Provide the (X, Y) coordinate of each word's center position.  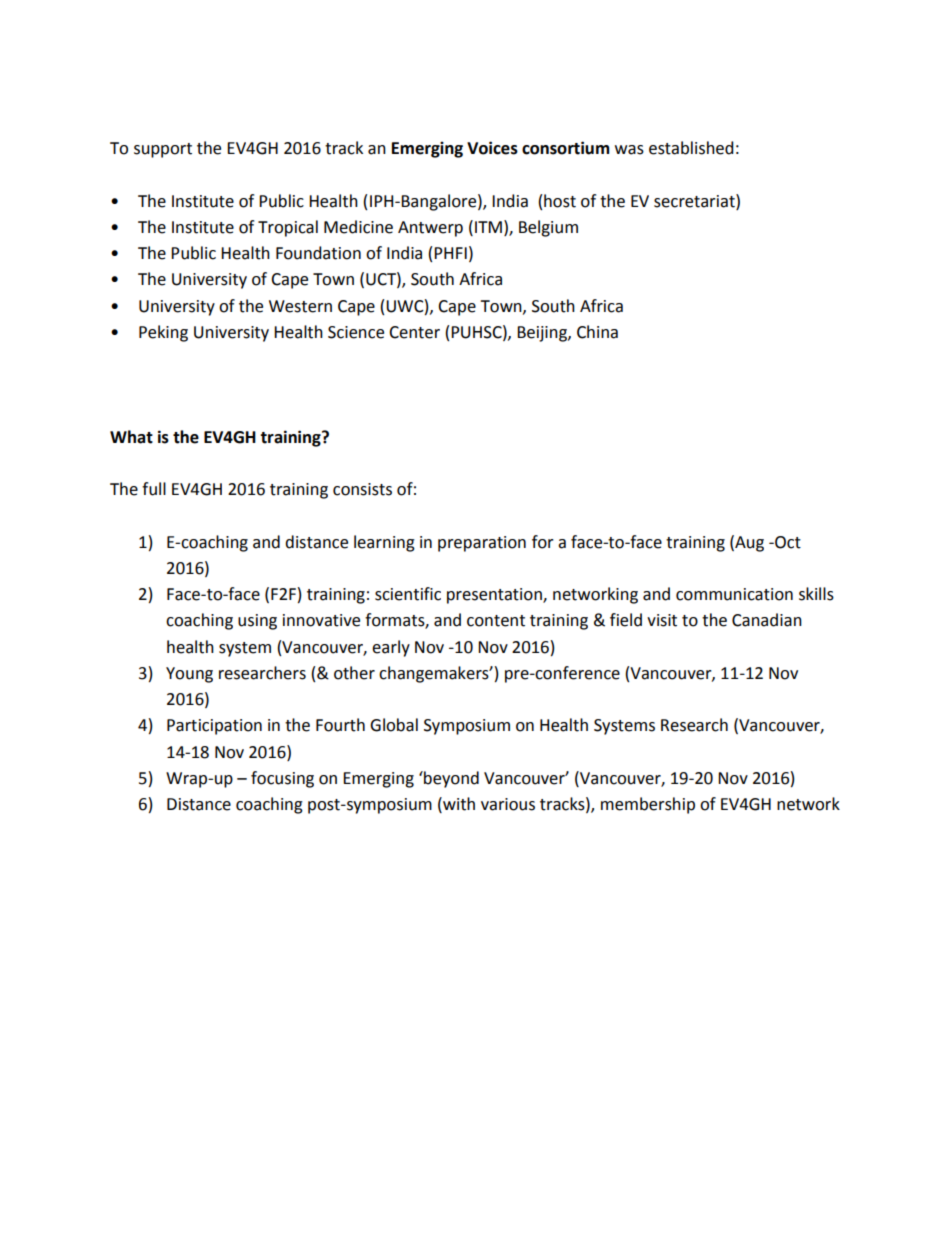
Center (414, 332)
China (597, 332)
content (496, 621)
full (154, 489)
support (163, 150)
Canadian (767, 620)
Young (189, 675)
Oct (787, 542)
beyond (450, 779)
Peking (163, 333)
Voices (492, 148)
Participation (214, 727)
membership (648, 805)
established (691, 148)
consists (362, 489)
